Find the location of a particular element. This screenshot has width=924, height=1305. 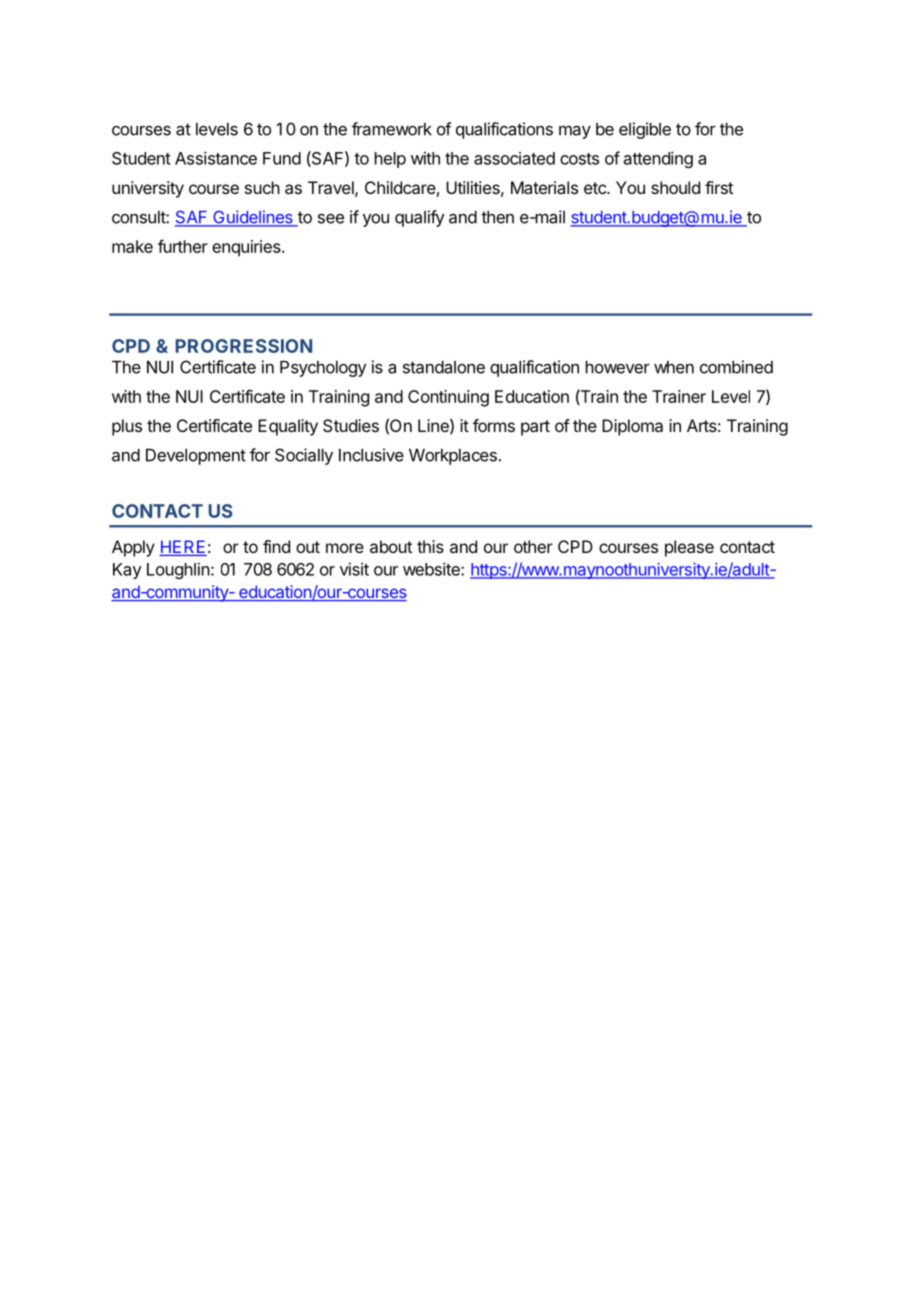

when is located at coordinates (674, 367).
